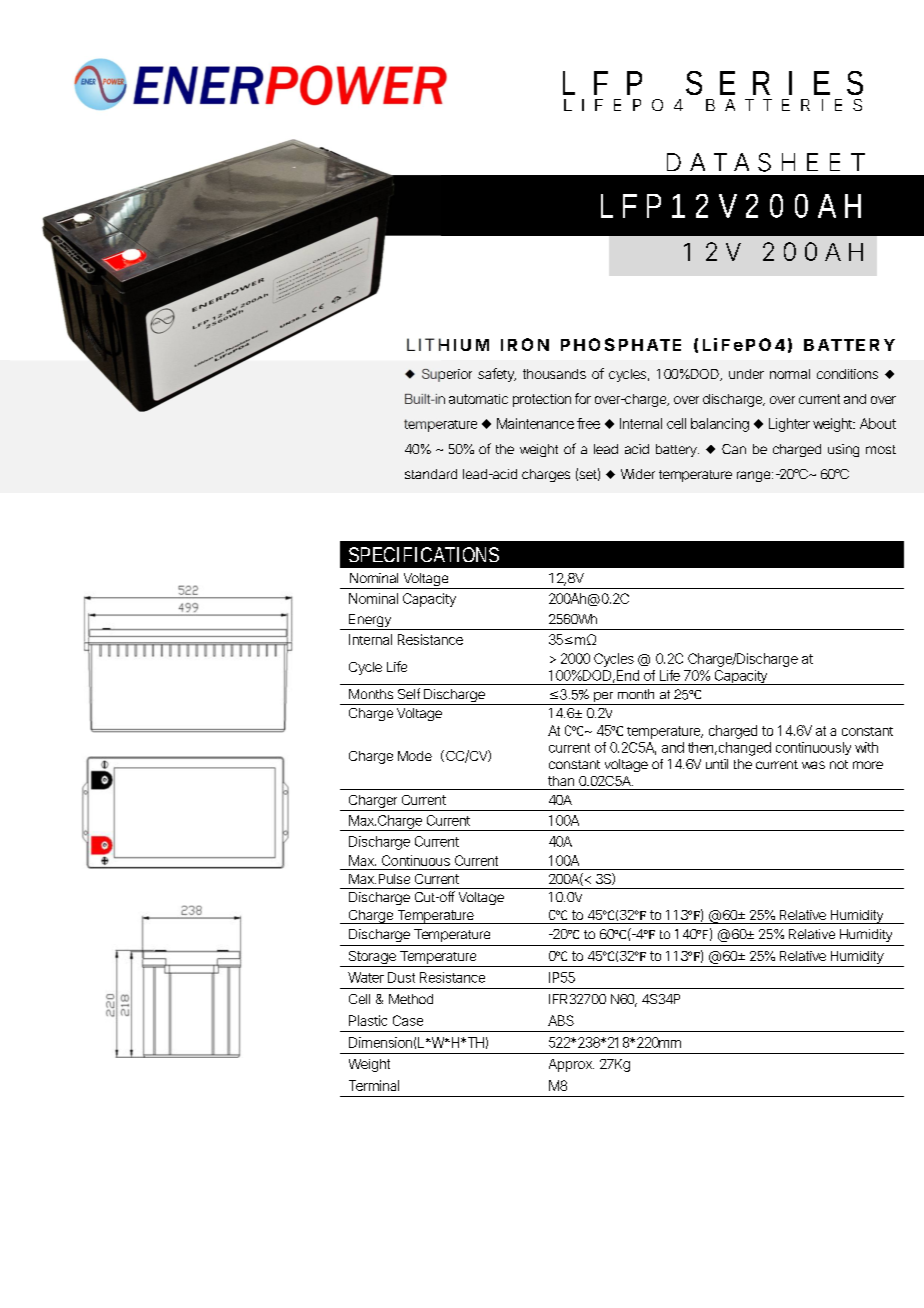 The width and height of the image is (924, 1308). I want to click on normal, so click(790, 374).
